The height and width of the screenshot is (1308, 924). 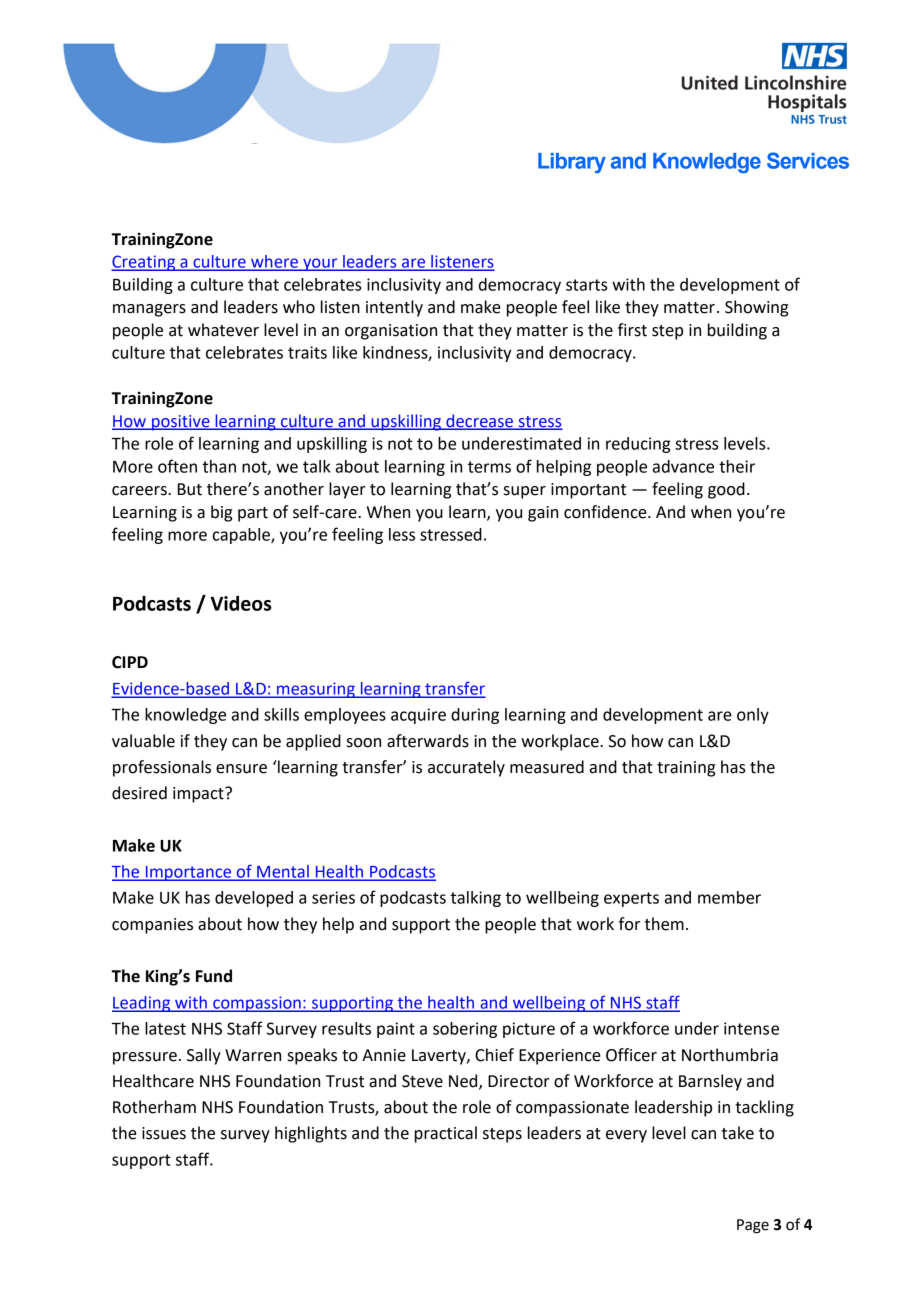 I want to click on during, so click(x=475, y=716).
